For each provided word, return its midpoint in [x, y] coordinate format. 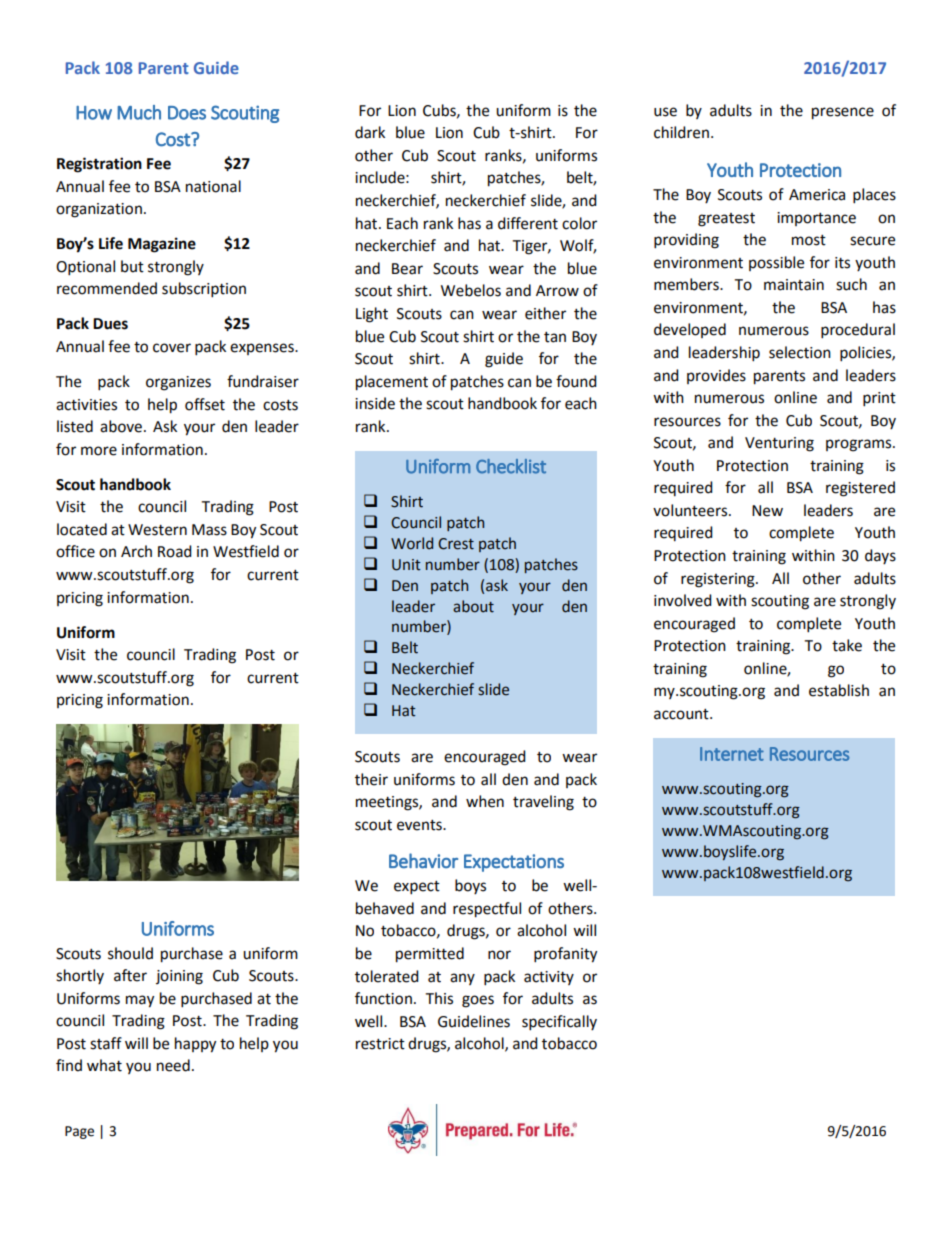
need [173, 1065]
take [847, 645]
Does [187, 113]
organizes [178, 383]
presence [843, 113]
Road [175, 551]
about [473, 606]
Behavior [423, 861]
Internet [732, 754]
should [130, 953]
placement [392, 383]
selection [800, 352]
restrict [380, 1044]
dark [370, 132]
